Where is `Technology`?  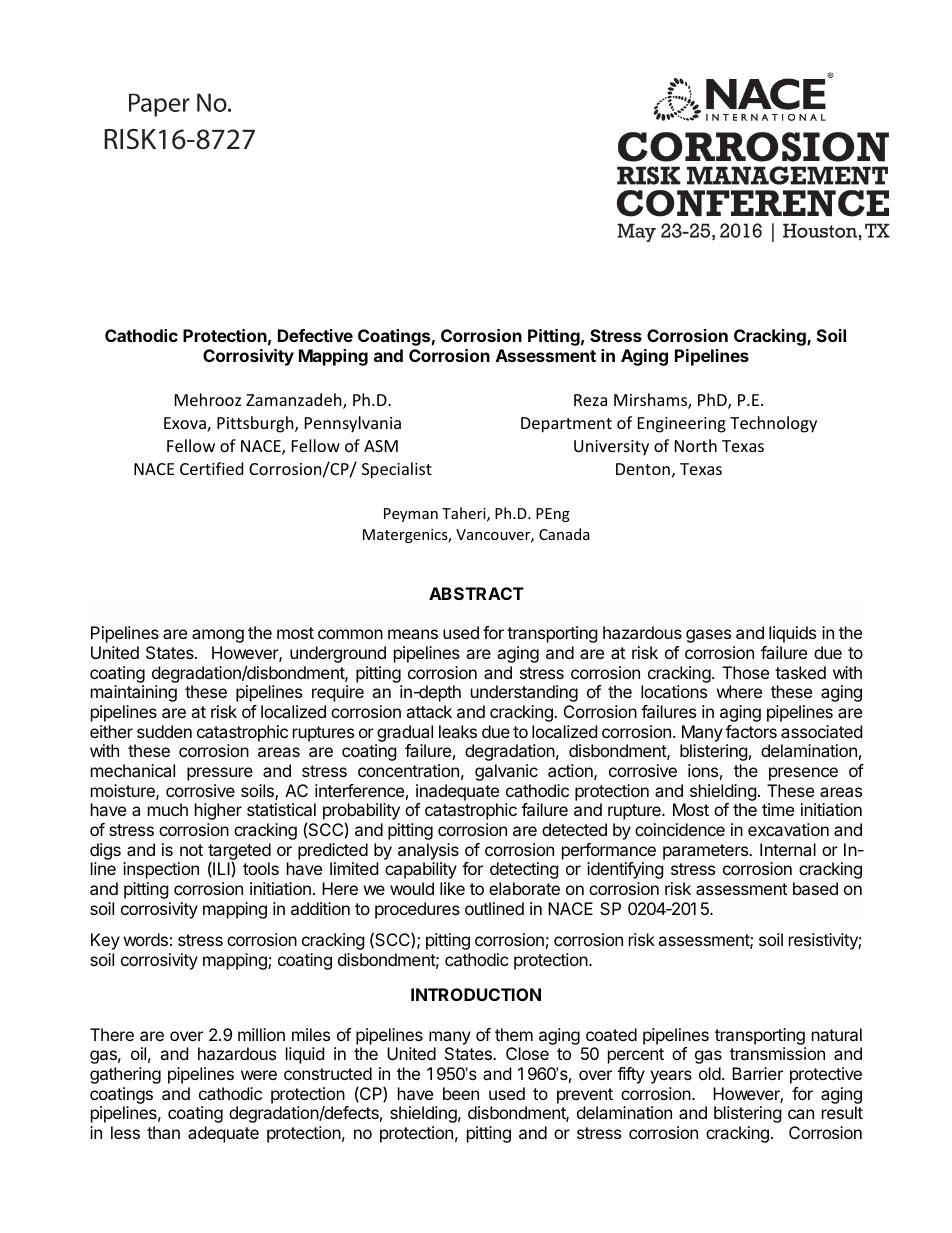 Technology is located at coordinates (773, 424).
